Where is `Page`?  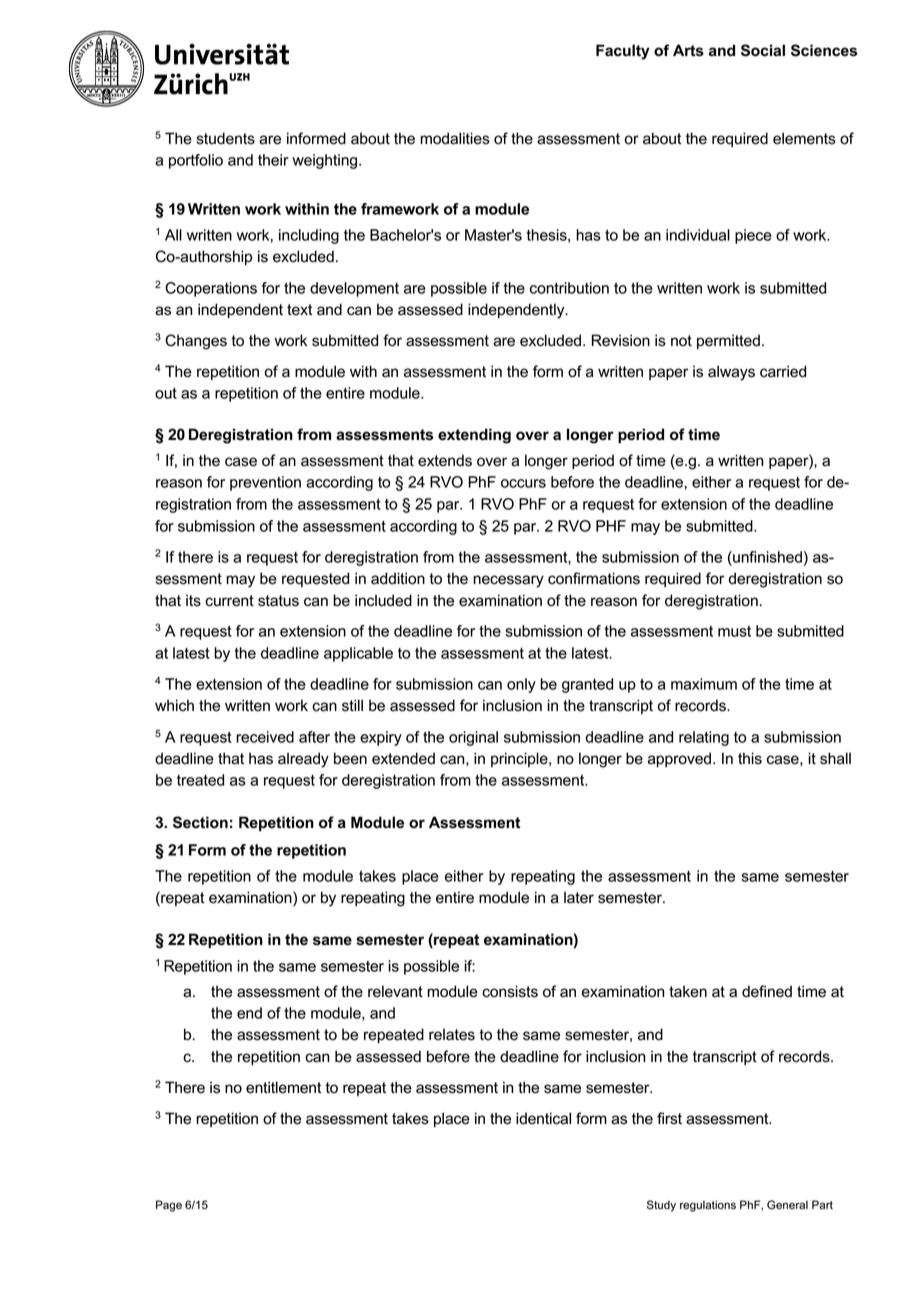 Page is located at coordinates (169, 1206).
